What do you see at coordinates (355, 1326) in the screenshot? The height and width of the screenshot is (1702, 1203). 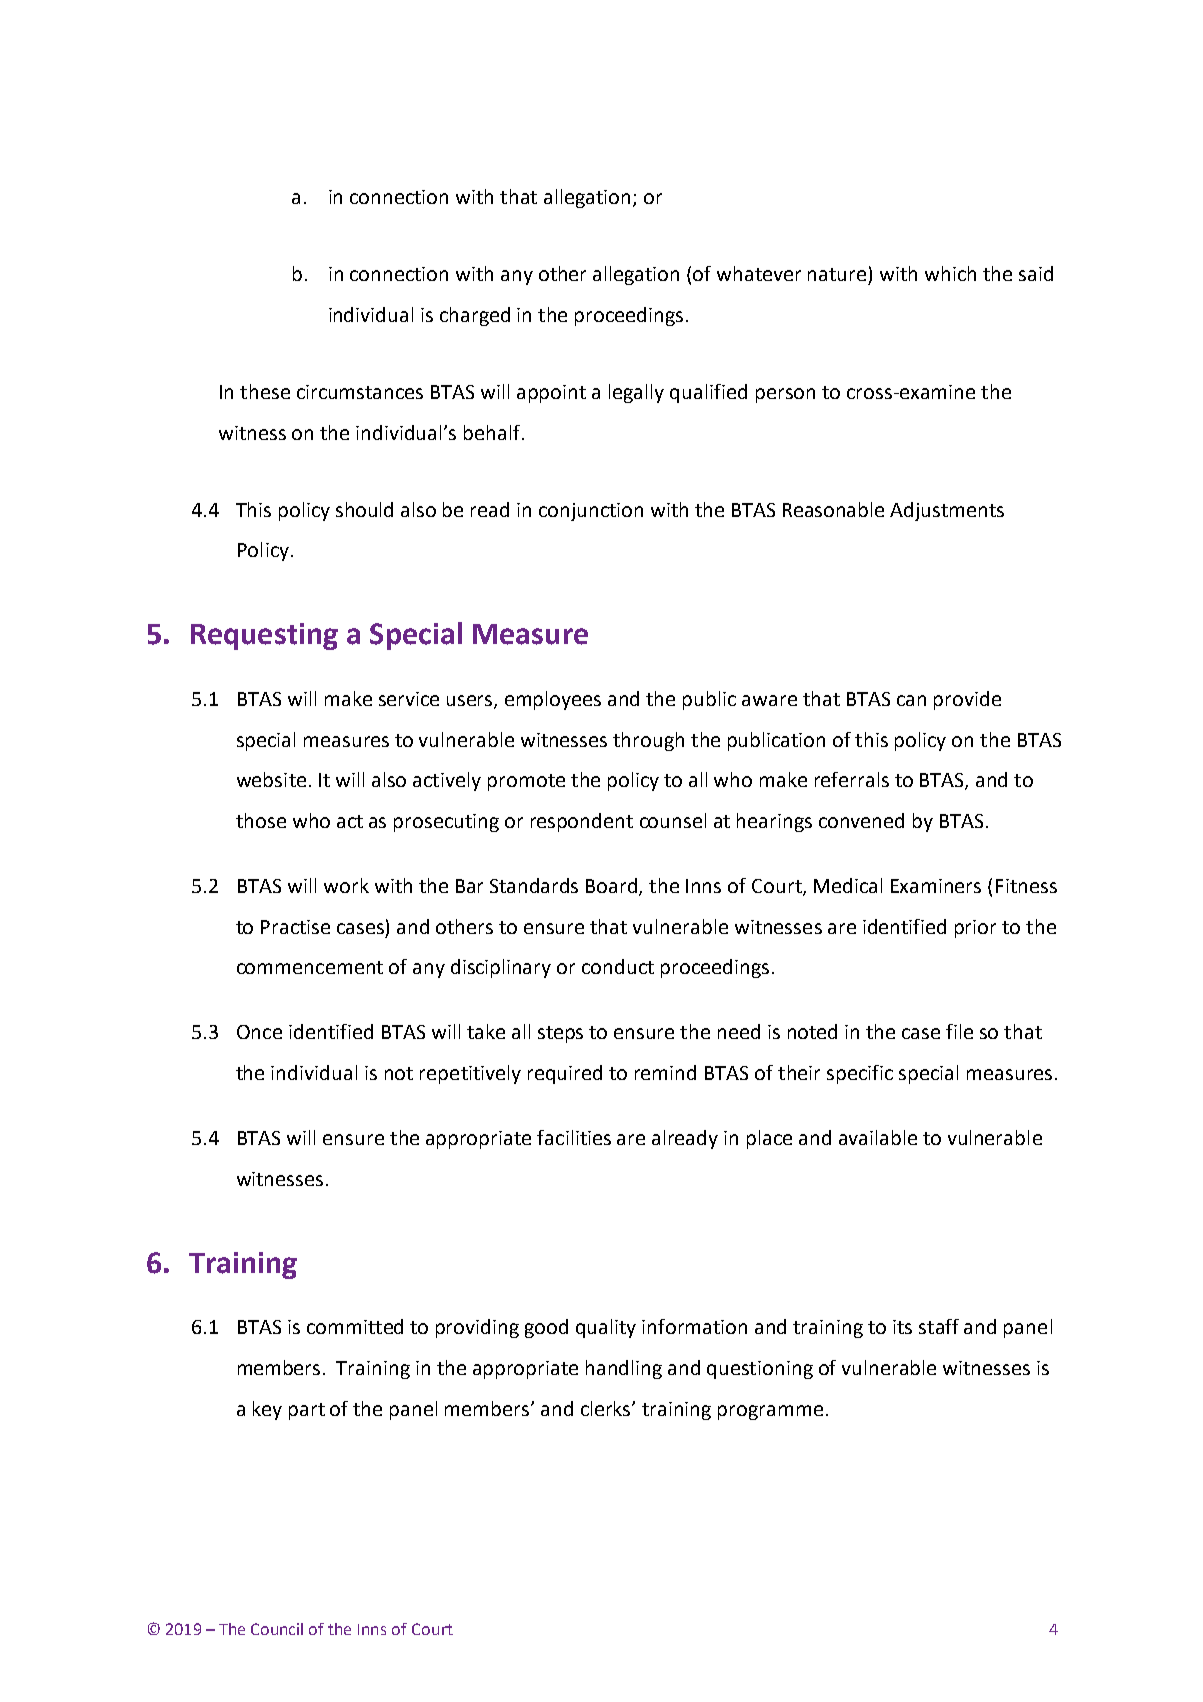 I see `committed` at bounding box center [355, 1326].
